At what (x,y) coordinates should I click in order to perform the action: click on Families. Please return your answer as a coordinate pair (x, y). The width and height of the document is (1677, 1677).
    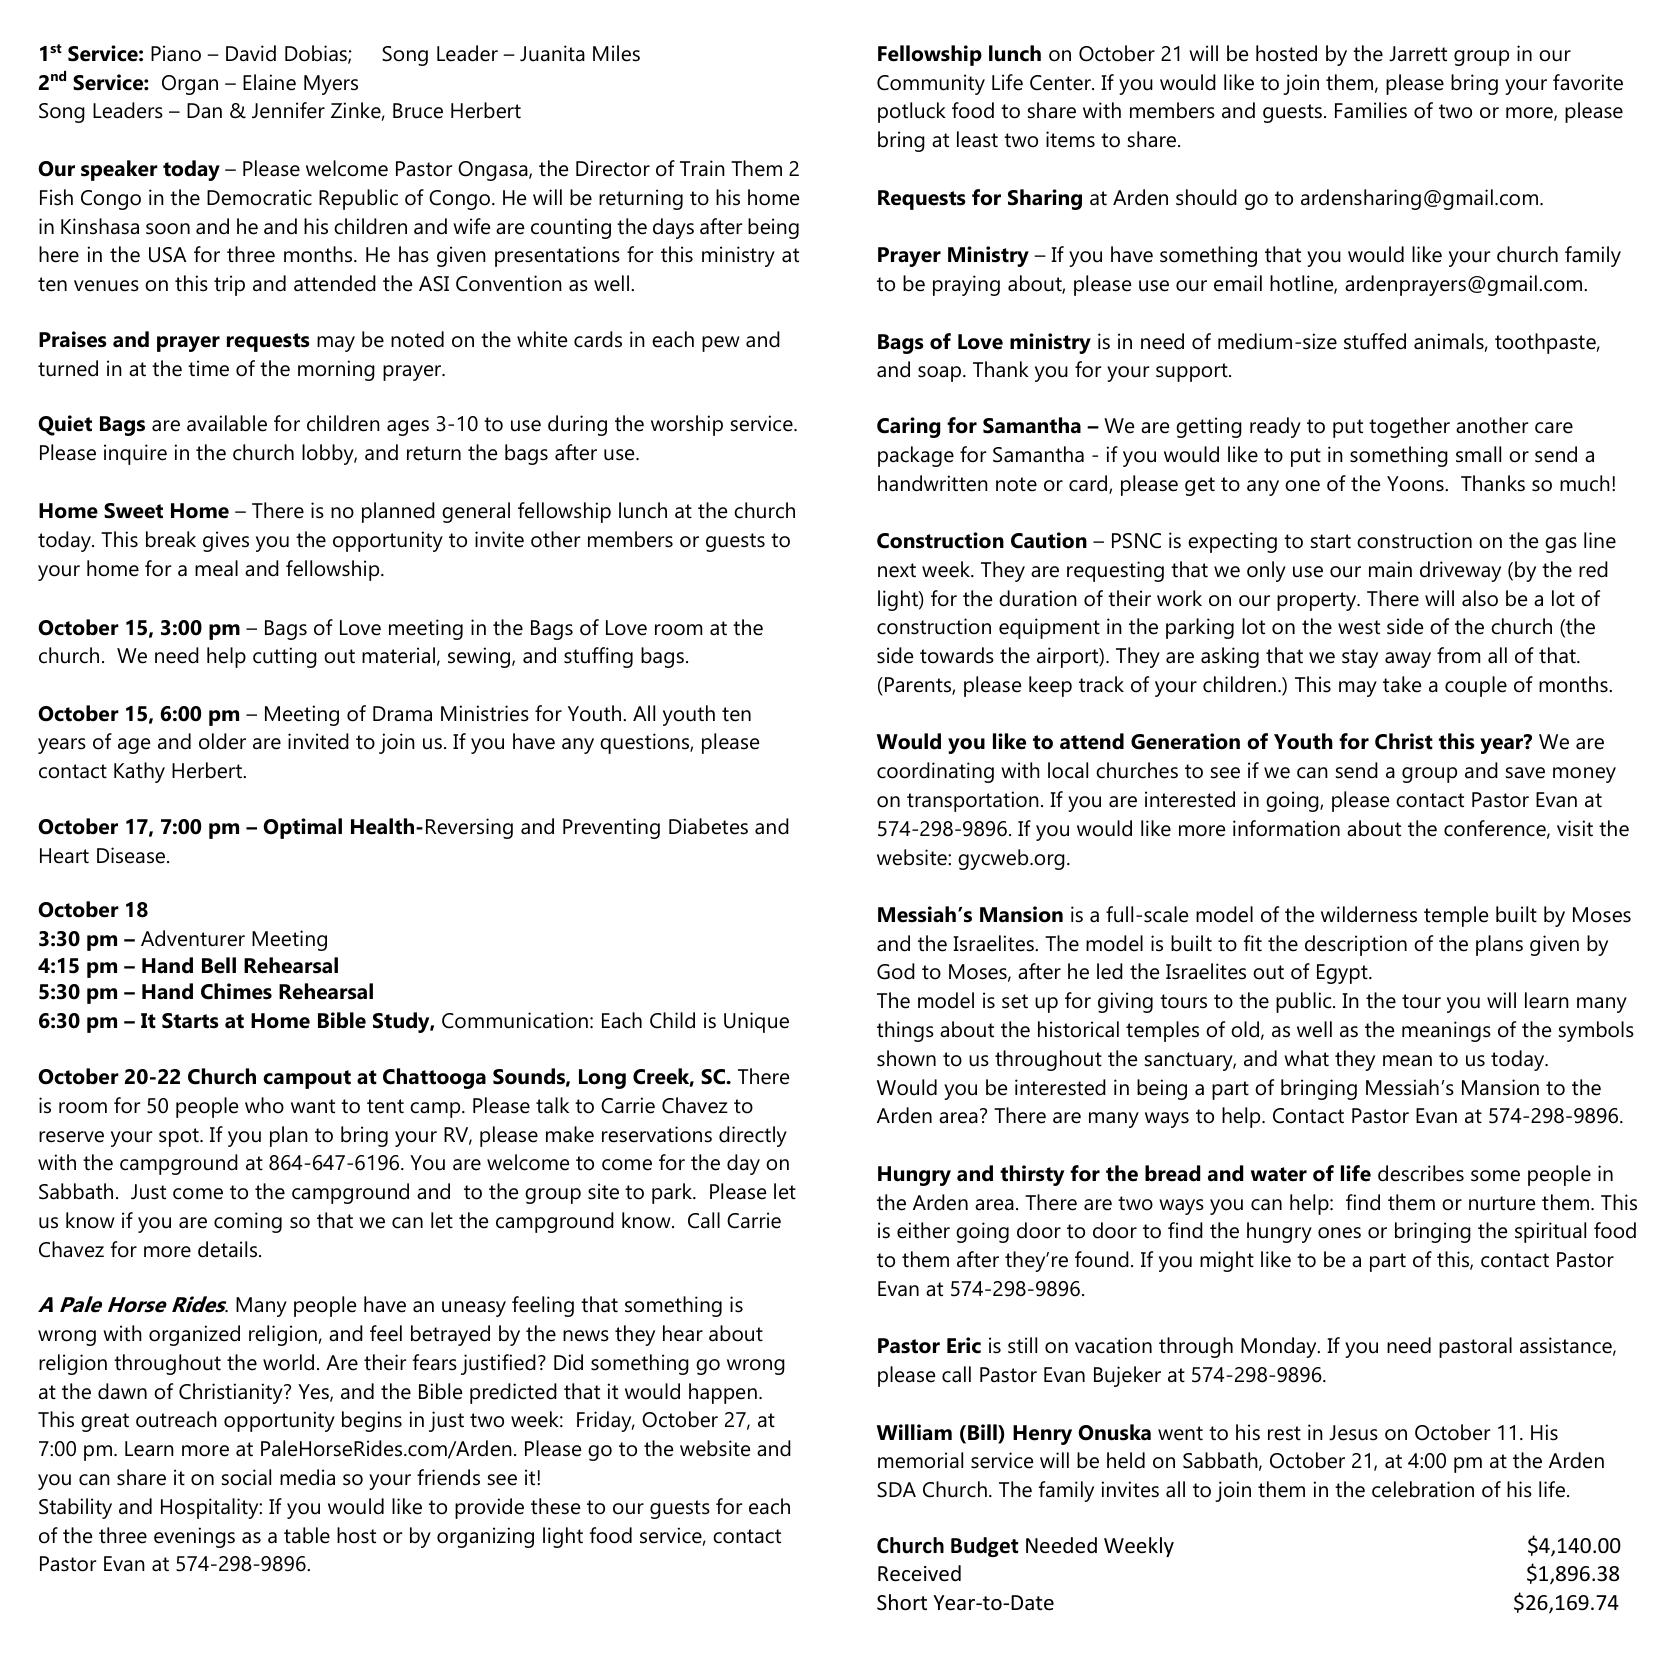
    Looking at the image, I should click on (1371, 110).
